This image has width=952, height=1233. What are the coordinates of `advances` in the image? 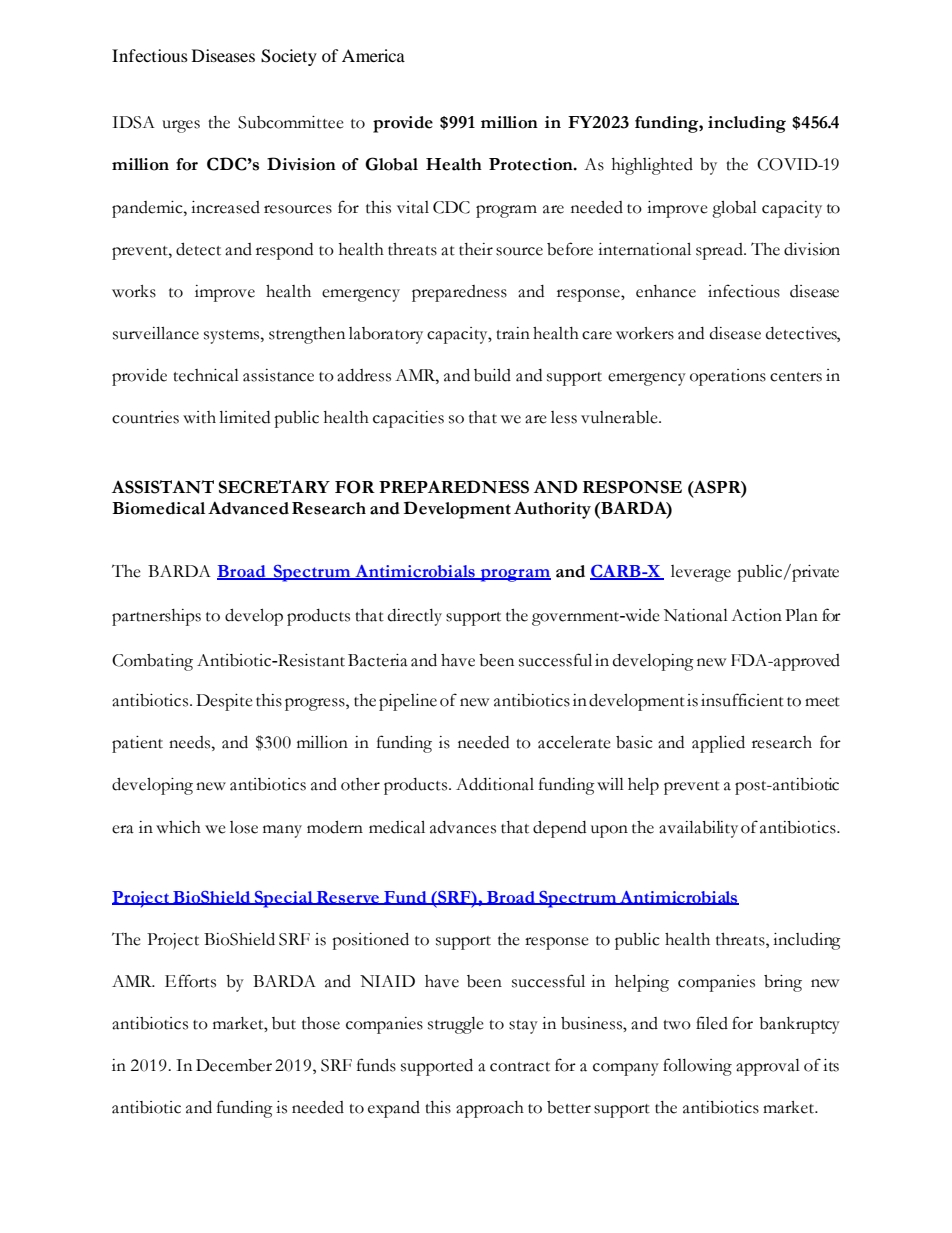 It's located at (463, 827).
